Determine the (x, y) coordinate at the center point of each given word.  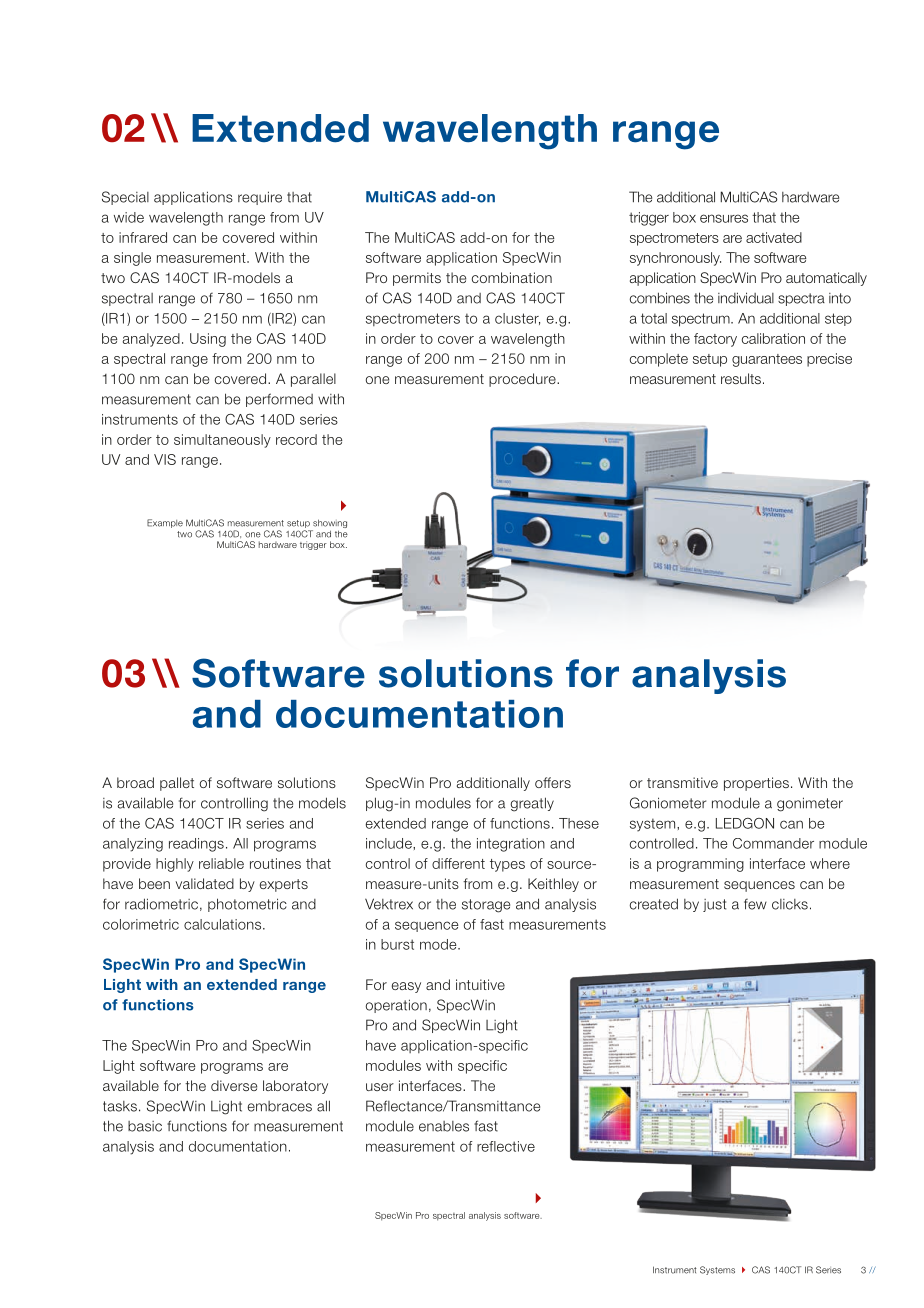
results (741, 378)
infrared (143, 237)
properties (756, 784)
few (755, 904)
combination (512, 277)
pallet (177, 784)
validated (204, 883)
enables (444, 1126)
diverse (234, 1085)
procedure (523, 380)
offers (553, 782)
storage (486, 906)
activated (774, 237)
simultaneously (222, 441)
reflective (506, 1146)
